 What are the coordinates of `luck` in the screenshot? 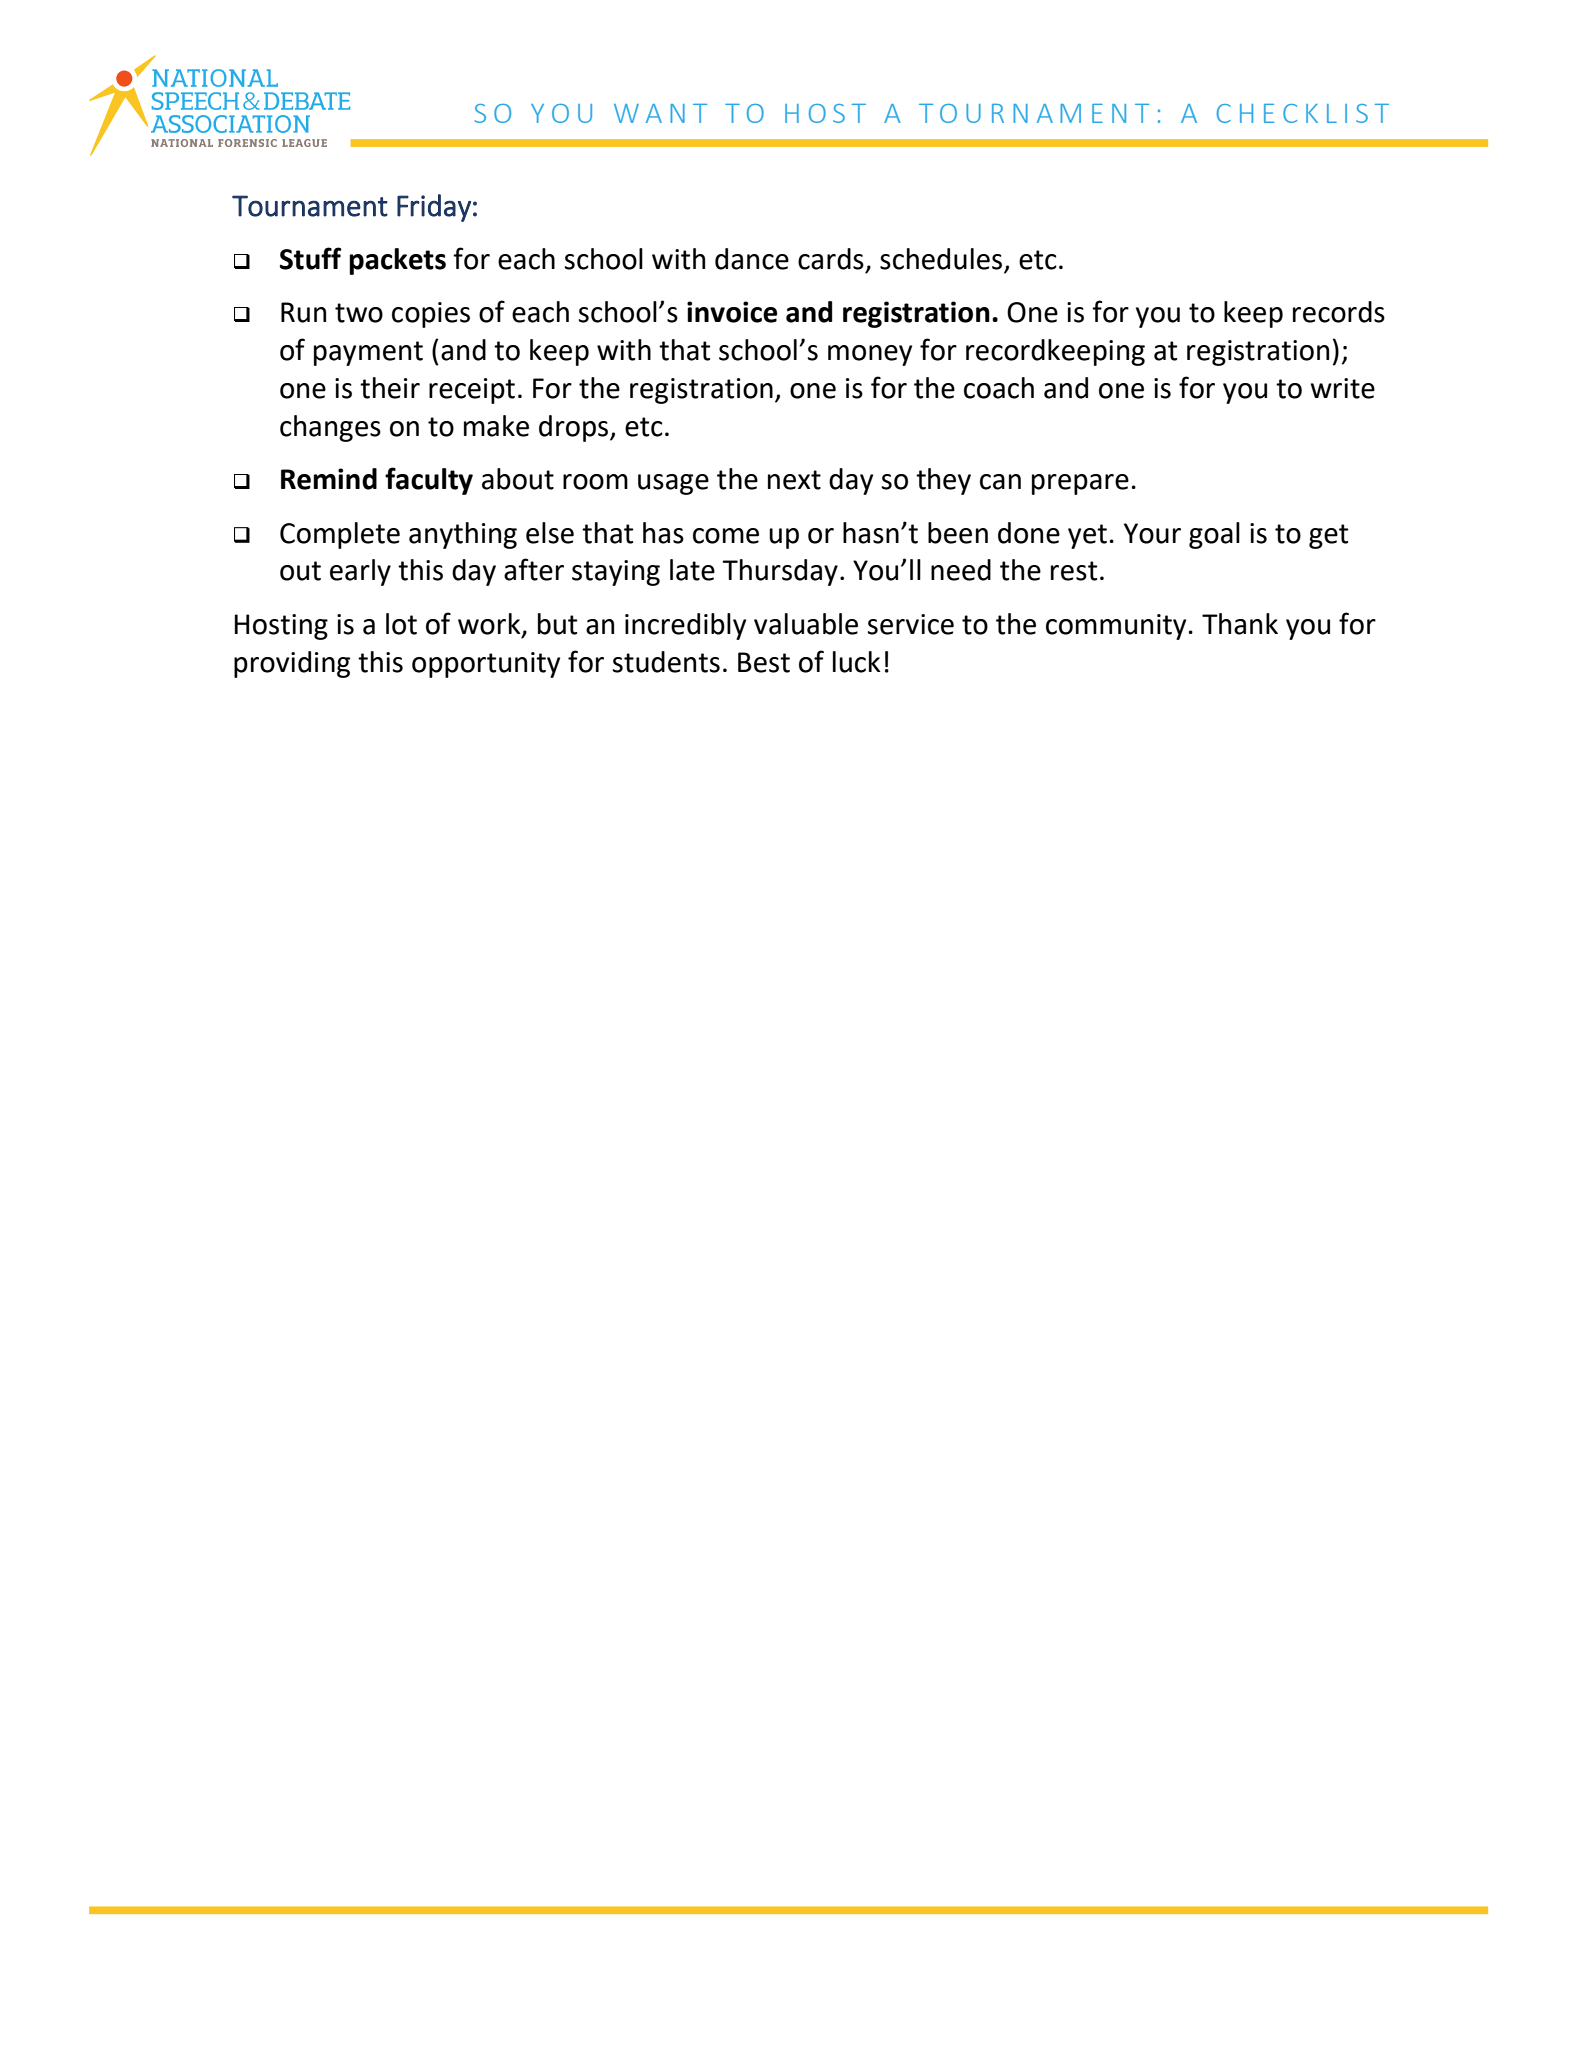 It's located at (856, 662).
